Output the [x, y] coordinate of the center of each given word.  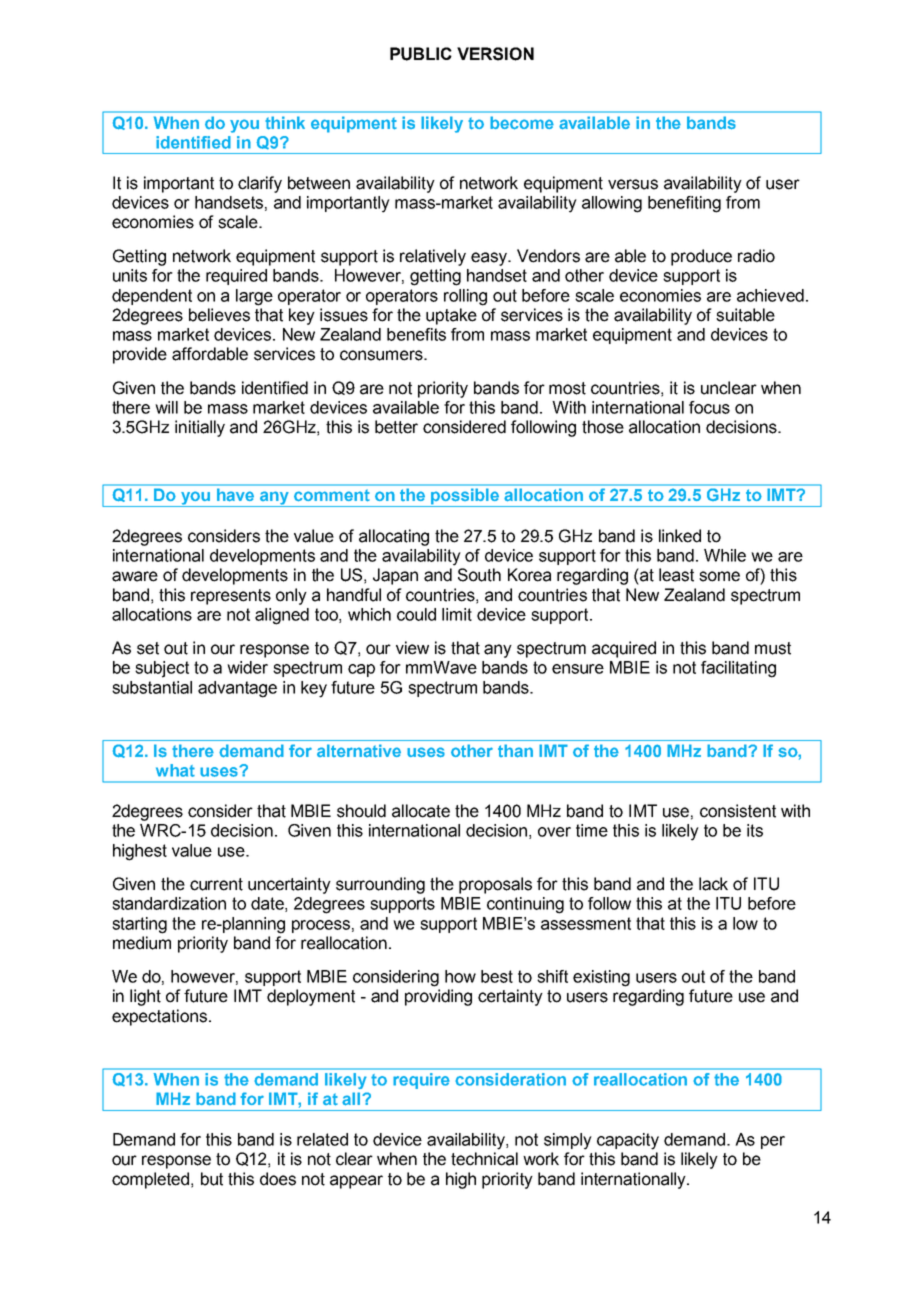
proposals [495, 885]
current [216, 884]
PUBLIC [421, 54]
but [212, 1179]
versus [633, 184]
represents [231, 597]
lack [713, 884]
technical [484, 1159]
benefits [416, 334]
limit [457, 614]
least [676, 575]
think [285, 123]
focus [709, 407]
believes [219, 315]
